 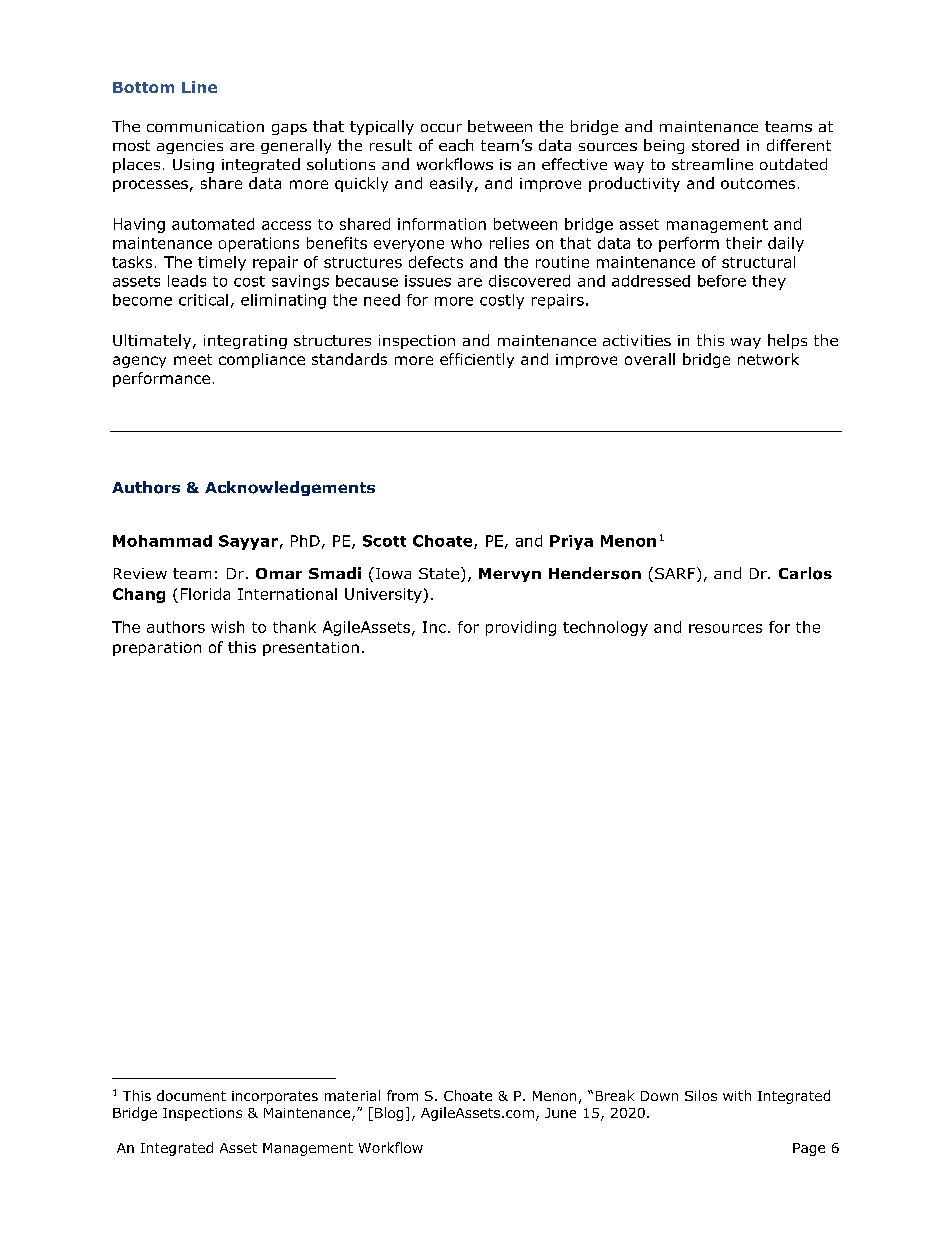 I want to click on providing, so click(x=521, y=628).
